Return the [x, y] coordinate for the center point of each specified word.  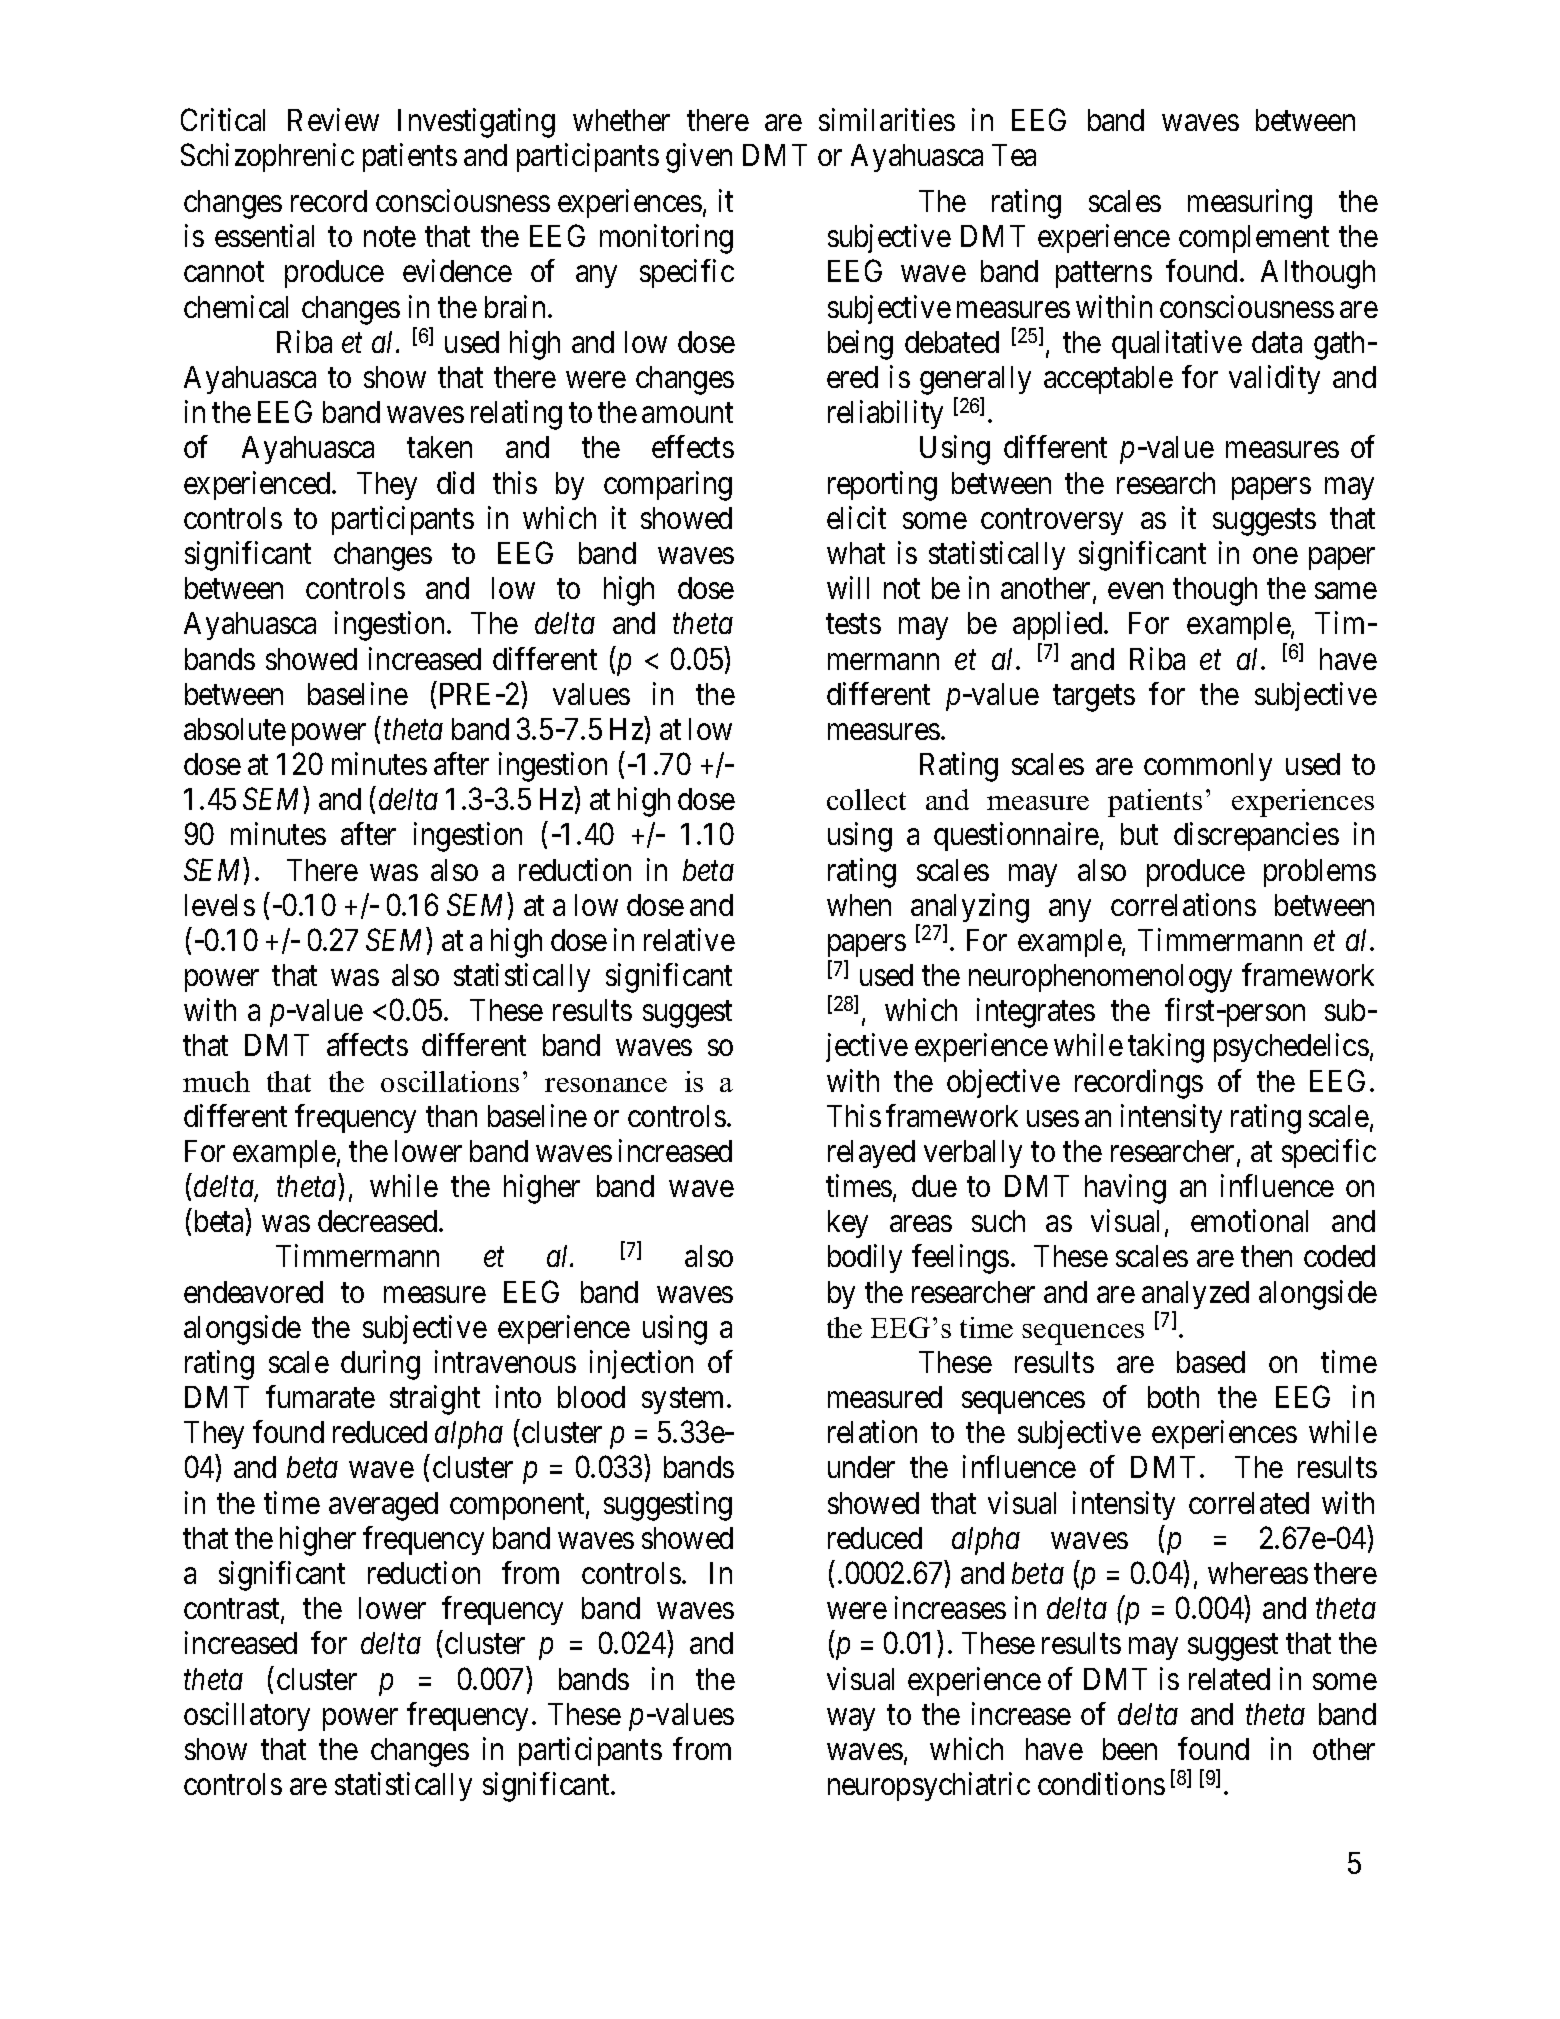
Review [333, 119]
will [848, 587]
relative [689, 939]
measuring [1250, 204]
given [699, 158]
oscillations [450, 1081]
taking [1166, 1048]
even [1135, 591]
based [1211, 1362]
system [685, 1401]
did [455, 482]
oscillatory [247, 1716]
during [380, 1365]
